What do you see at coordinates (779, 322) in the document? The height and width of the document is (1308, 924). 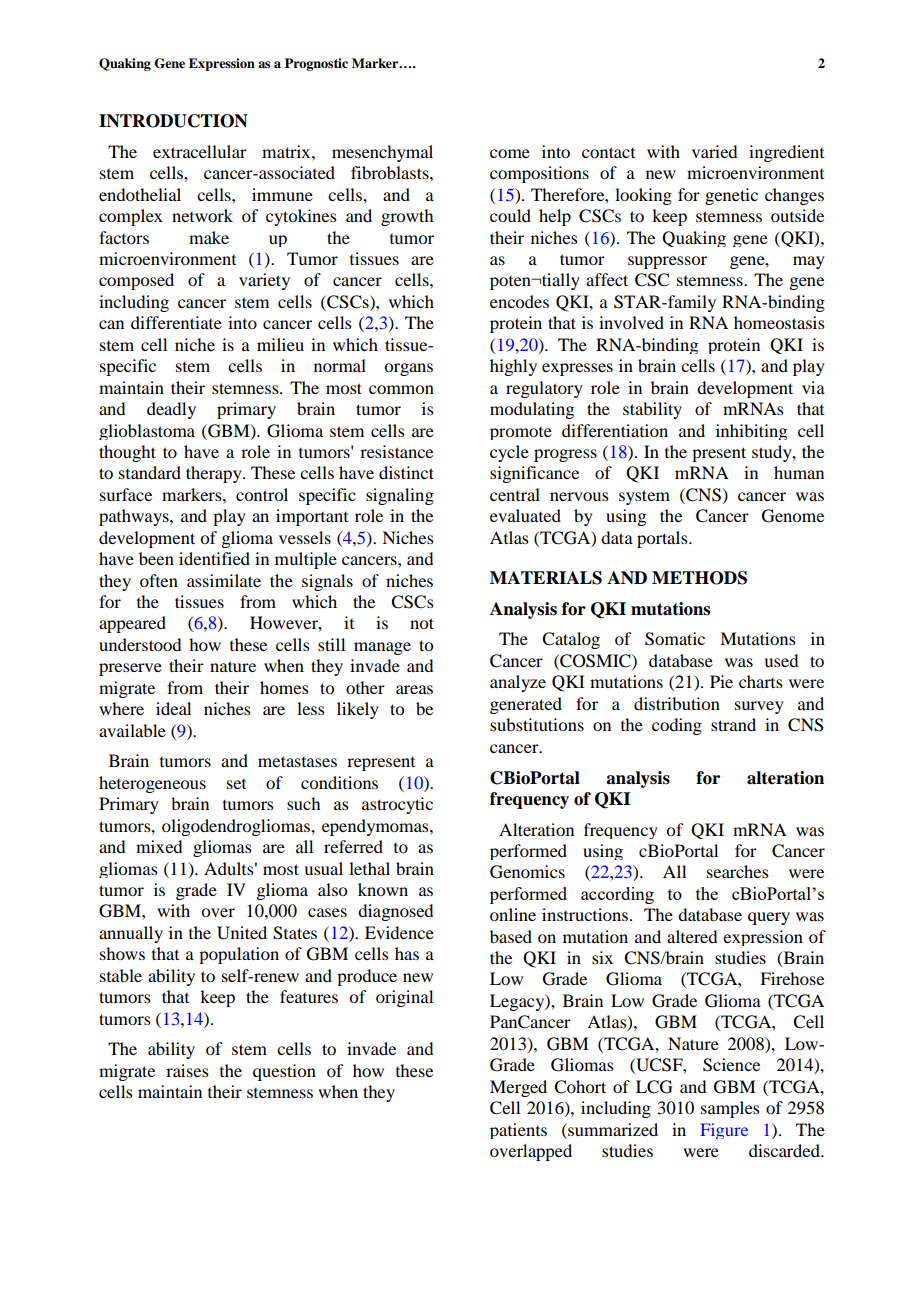 I see `homeostasis` at bounding box center [779, 322].
